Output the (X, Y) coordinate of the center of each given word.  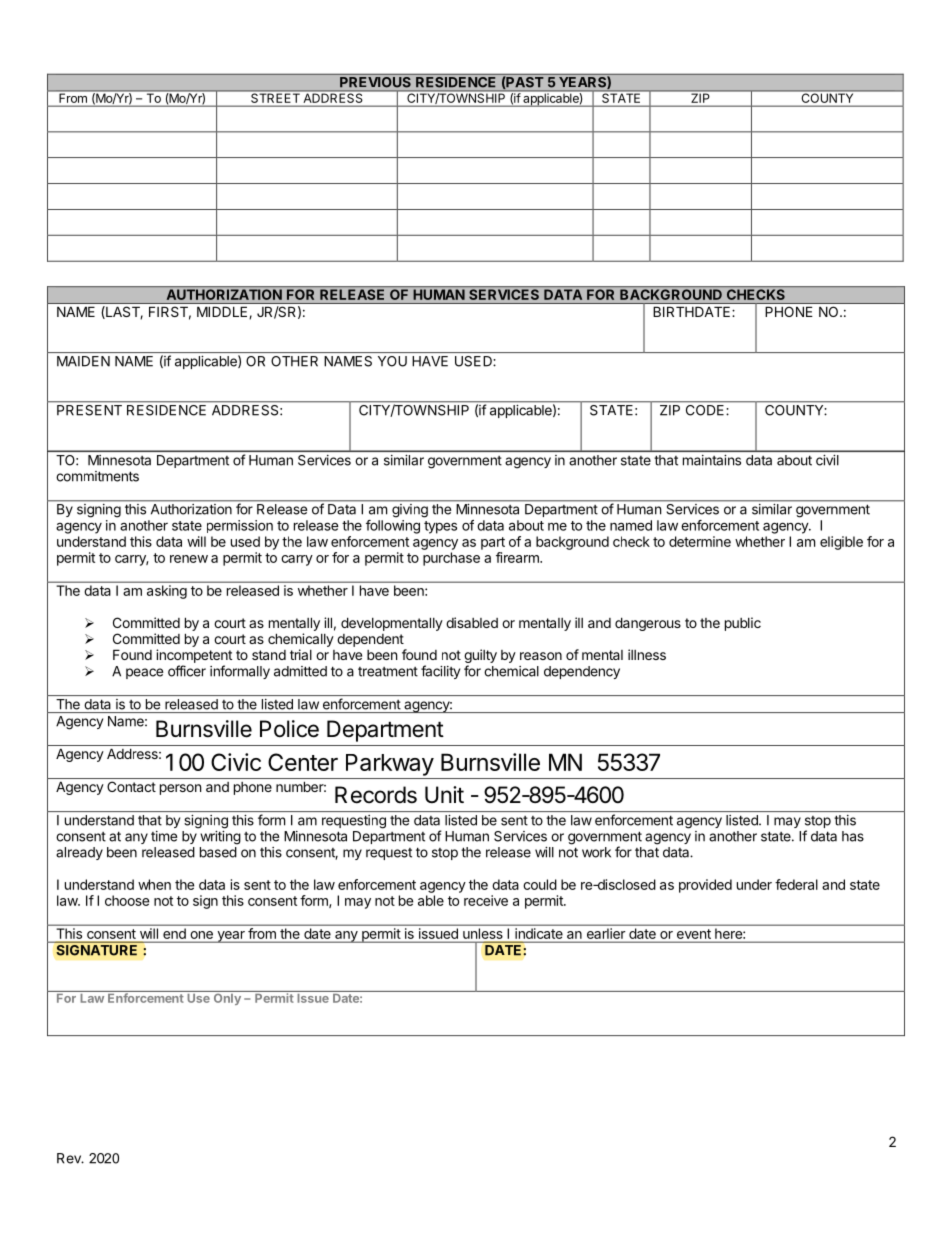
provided (705, 886)
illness (647, 654)
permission (240, 526)
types (440, 527)
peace (144, 673)
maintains (712, 460)
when (154, 884)
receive (486, 900)
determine (700, 541)
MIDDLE (223, 312)
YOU (392, 361)
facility (440, 672)
